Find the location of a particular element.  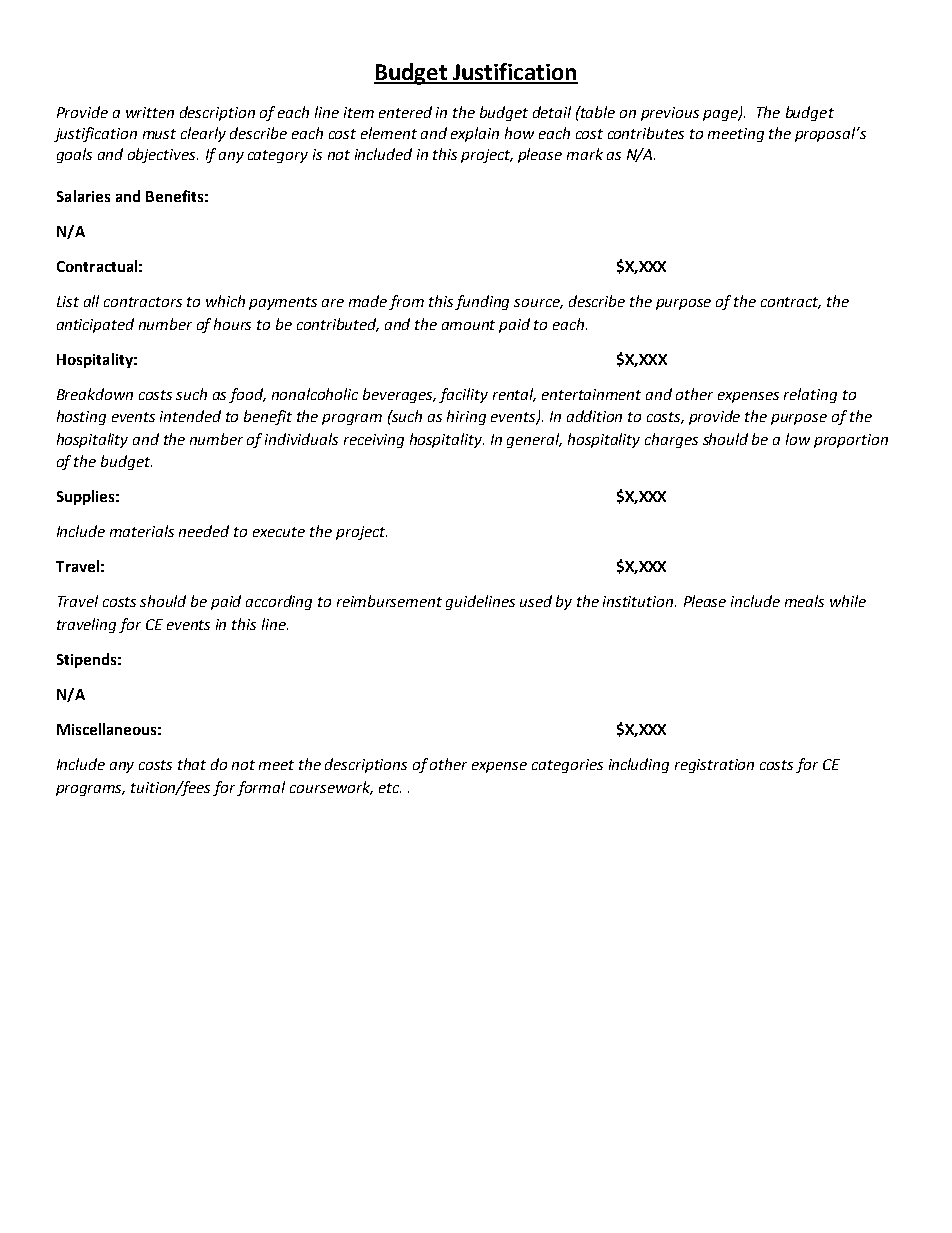

source is located at coordinates (538, 304).
